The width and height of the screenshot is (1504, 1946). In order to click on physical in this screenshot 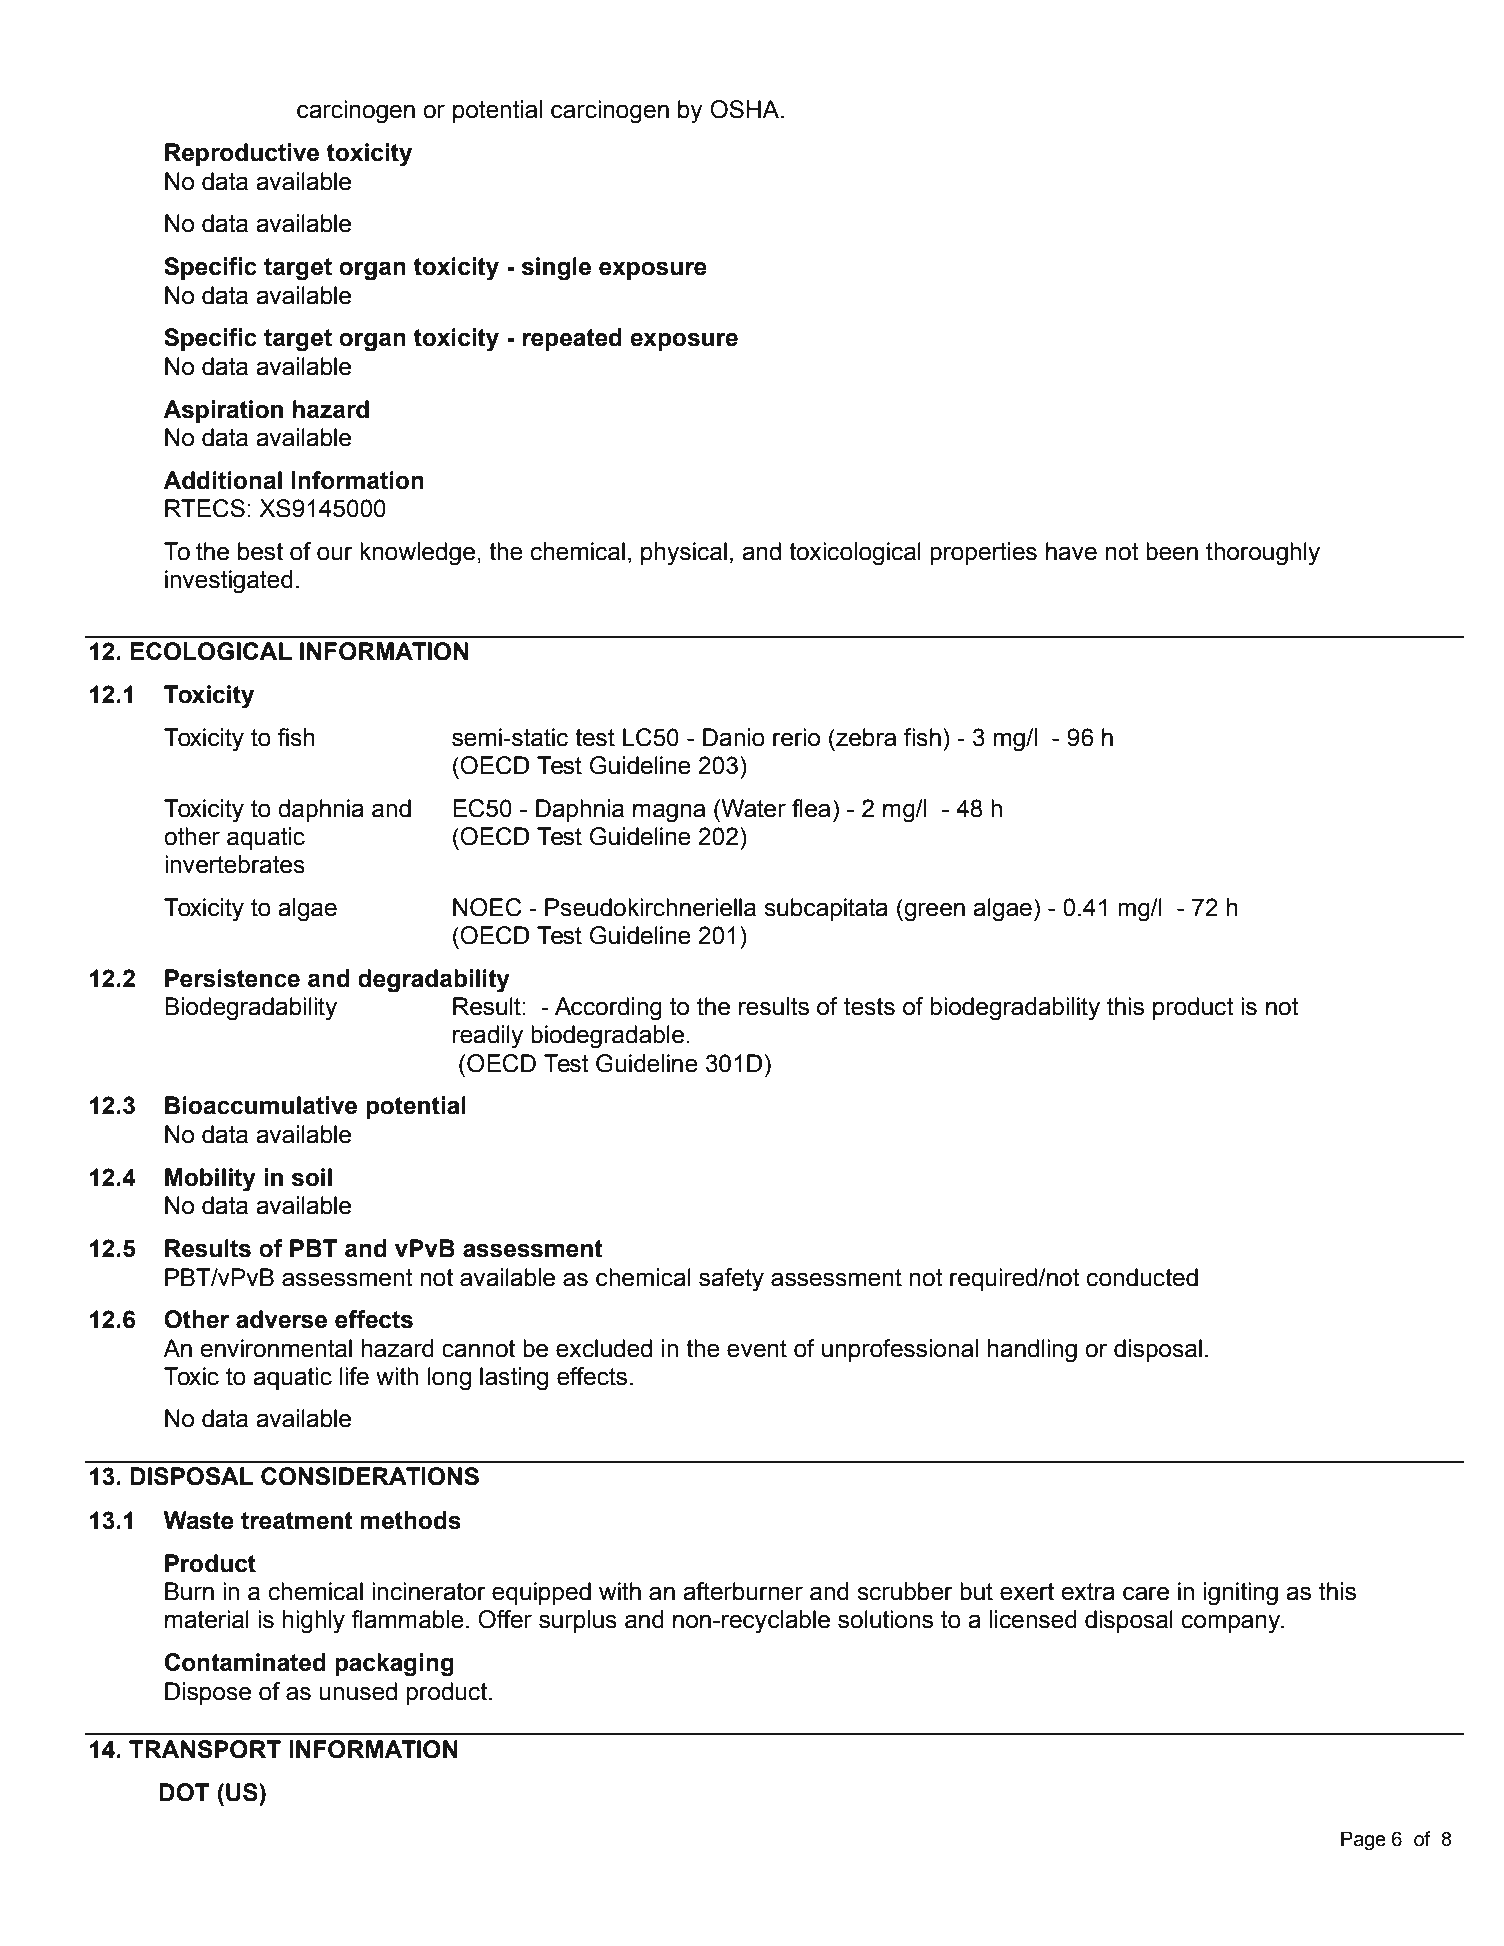, I will do `click(684, 554)`.
